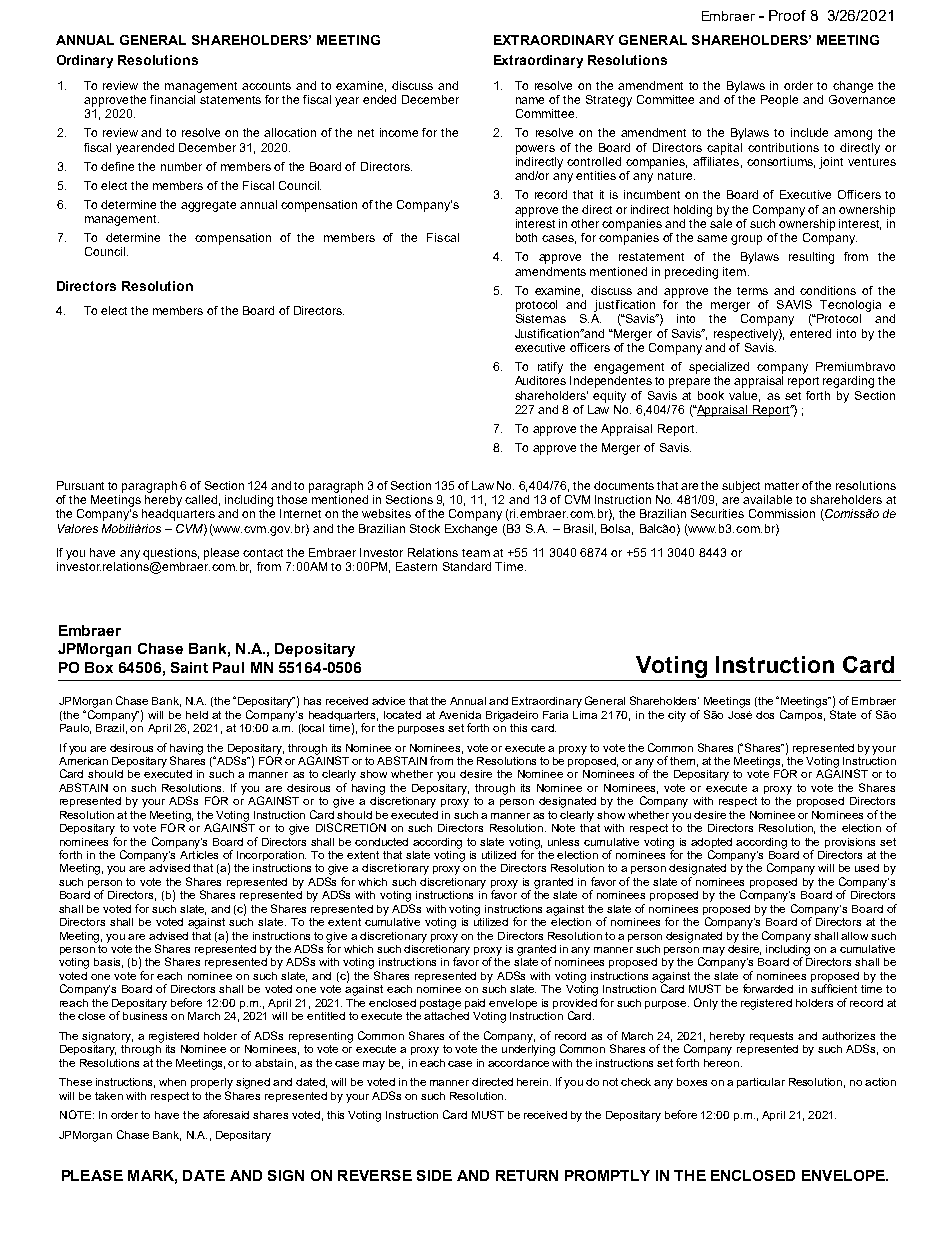  I want to click on aforesaid, so click(226, 1114).
